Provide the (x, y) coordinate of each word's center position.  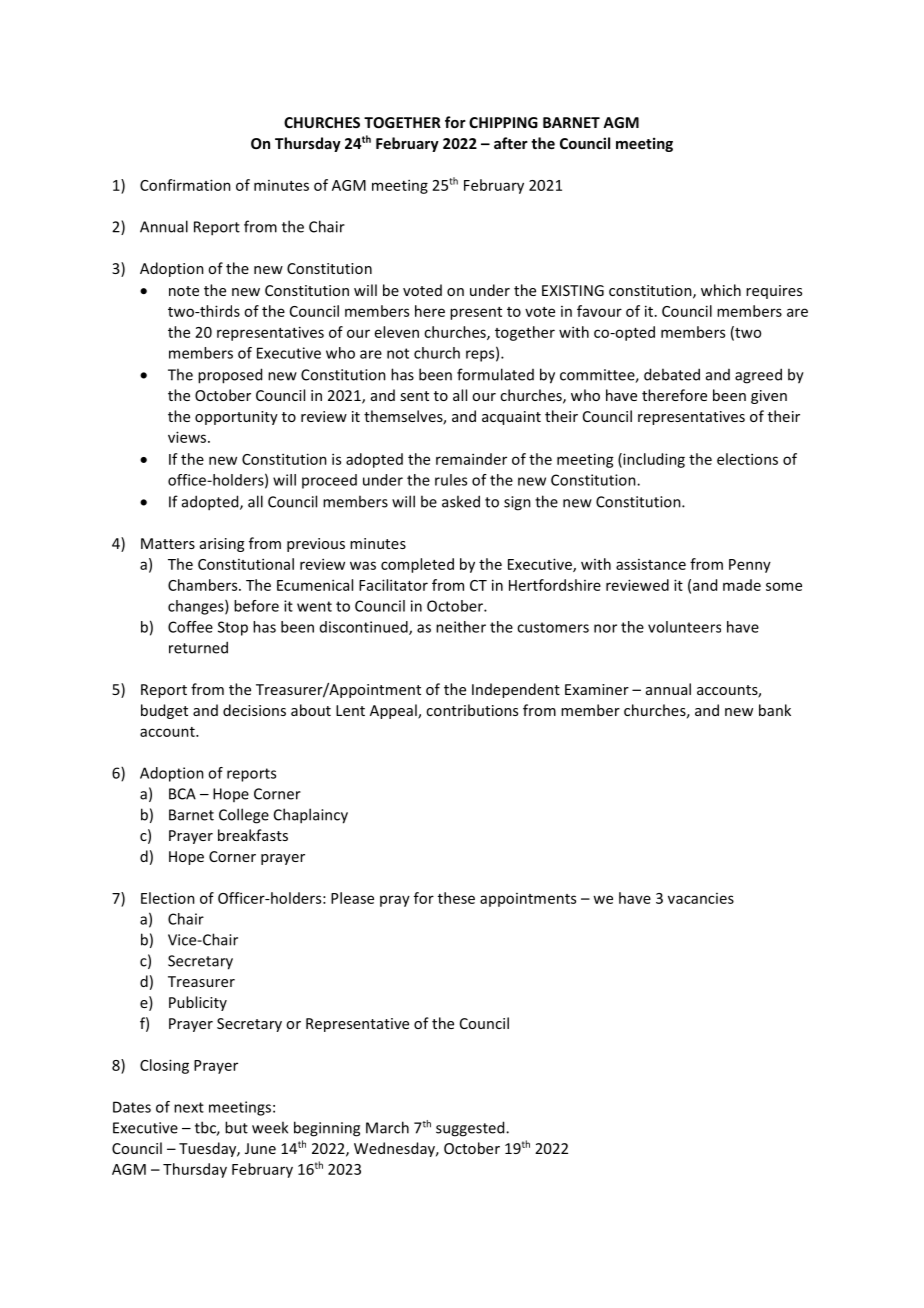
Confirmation (185, 185)
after (511, 143)
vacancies (701, 898)
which (721, 290)
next (189, 1107)
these (456, 898)
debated (672, 374)
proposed (230, 376)
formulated (495, 374)
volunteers (684, 627)
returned (198, 647)
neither (461, 627)
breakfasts (253, 835)
